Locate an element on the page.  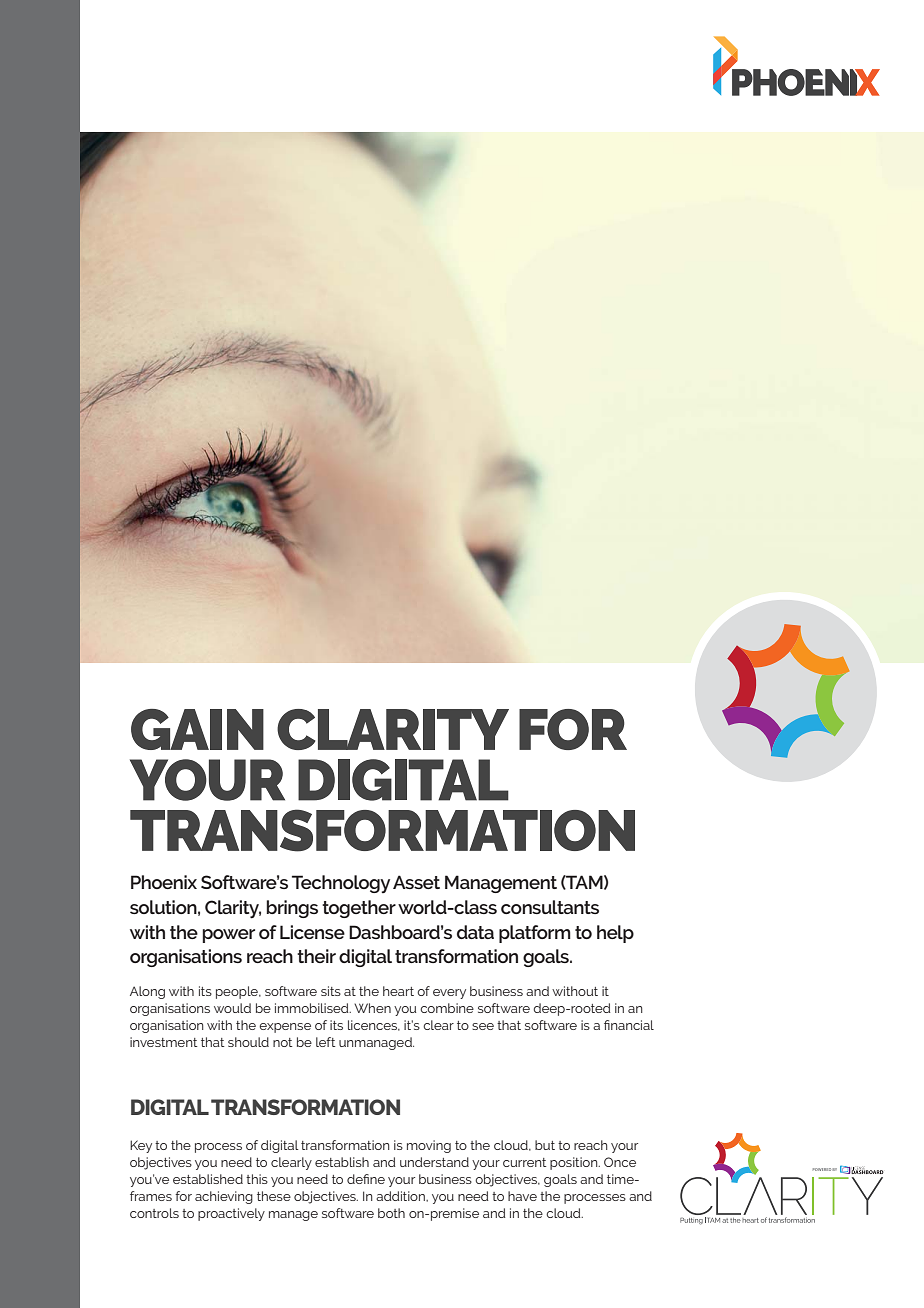
consultants is located at coordinates (550, 907).
